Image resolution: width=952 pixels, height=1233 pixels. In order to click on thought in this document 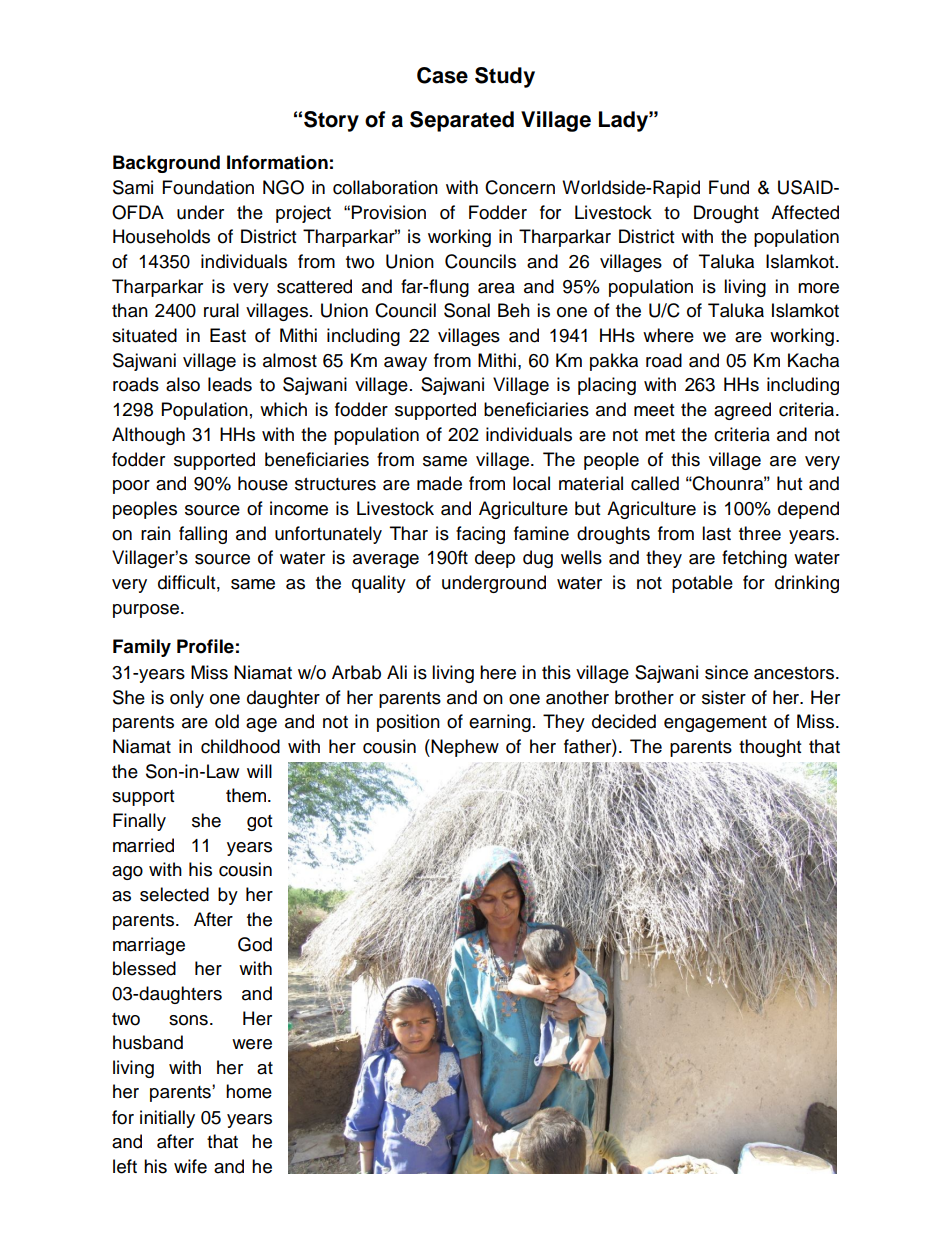, I will do `click(770, 748)`.
